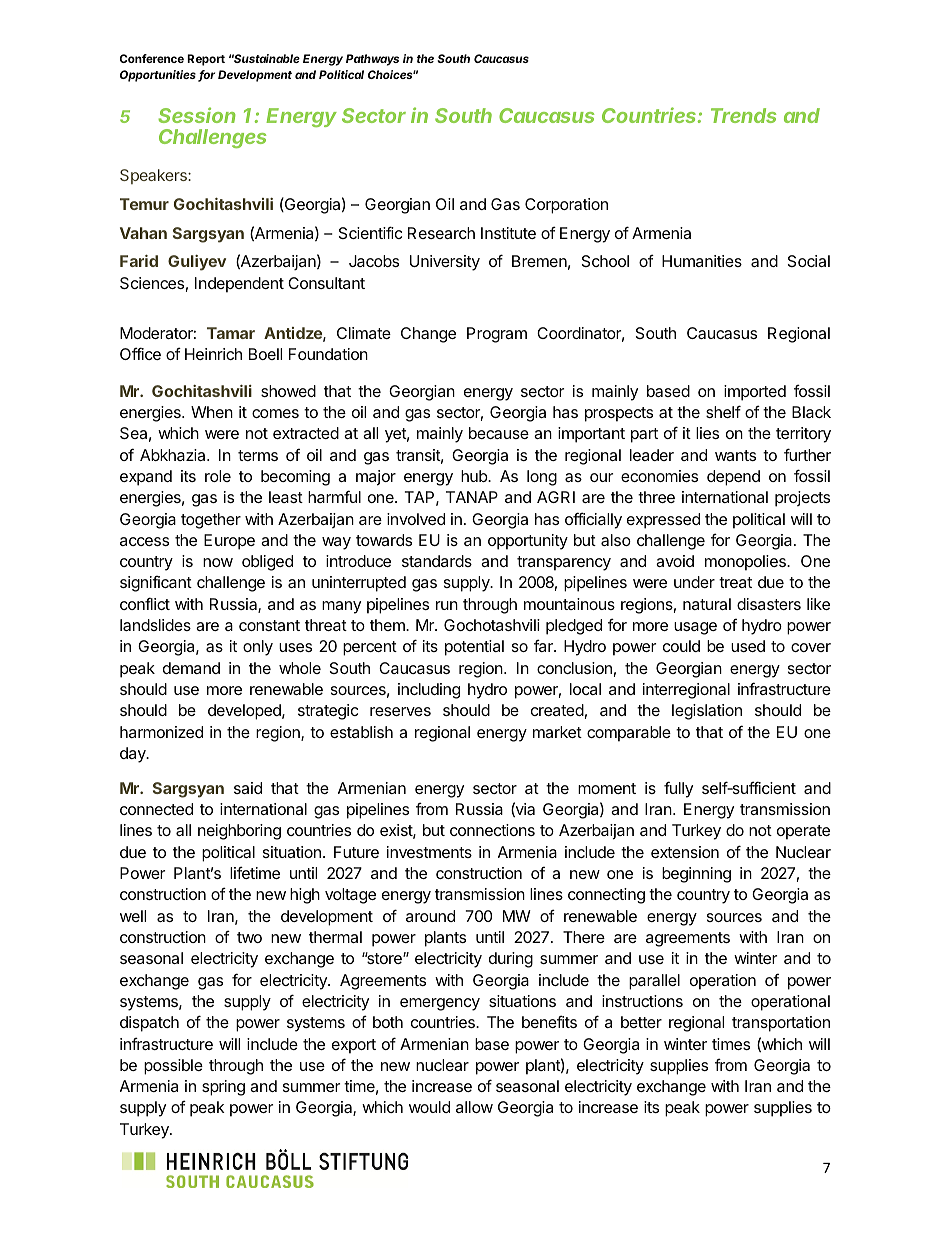  Describe the element at coordinates (748, 646) in the screenshot. I see `used` at that location.
